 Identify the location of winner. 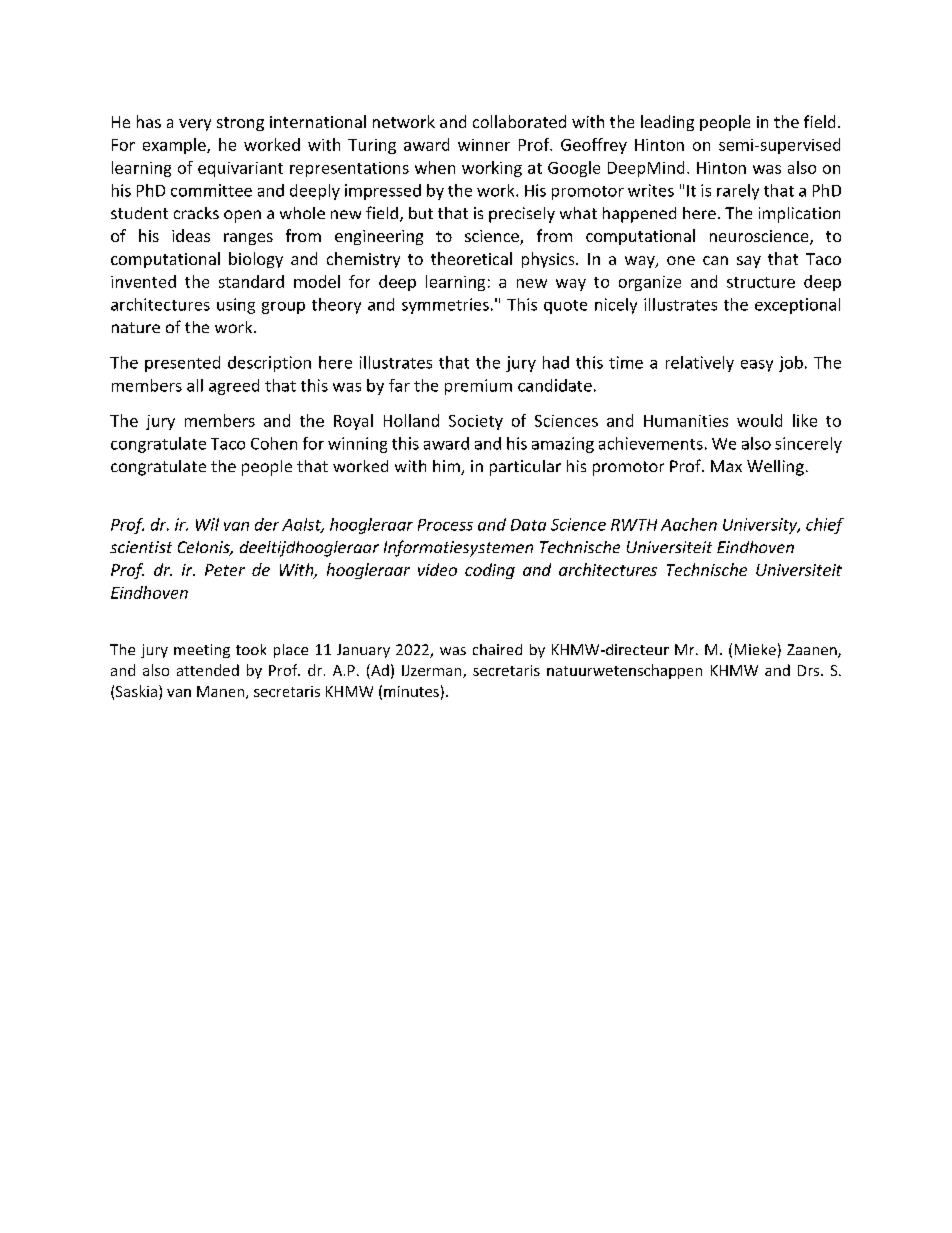
(484, 145).
